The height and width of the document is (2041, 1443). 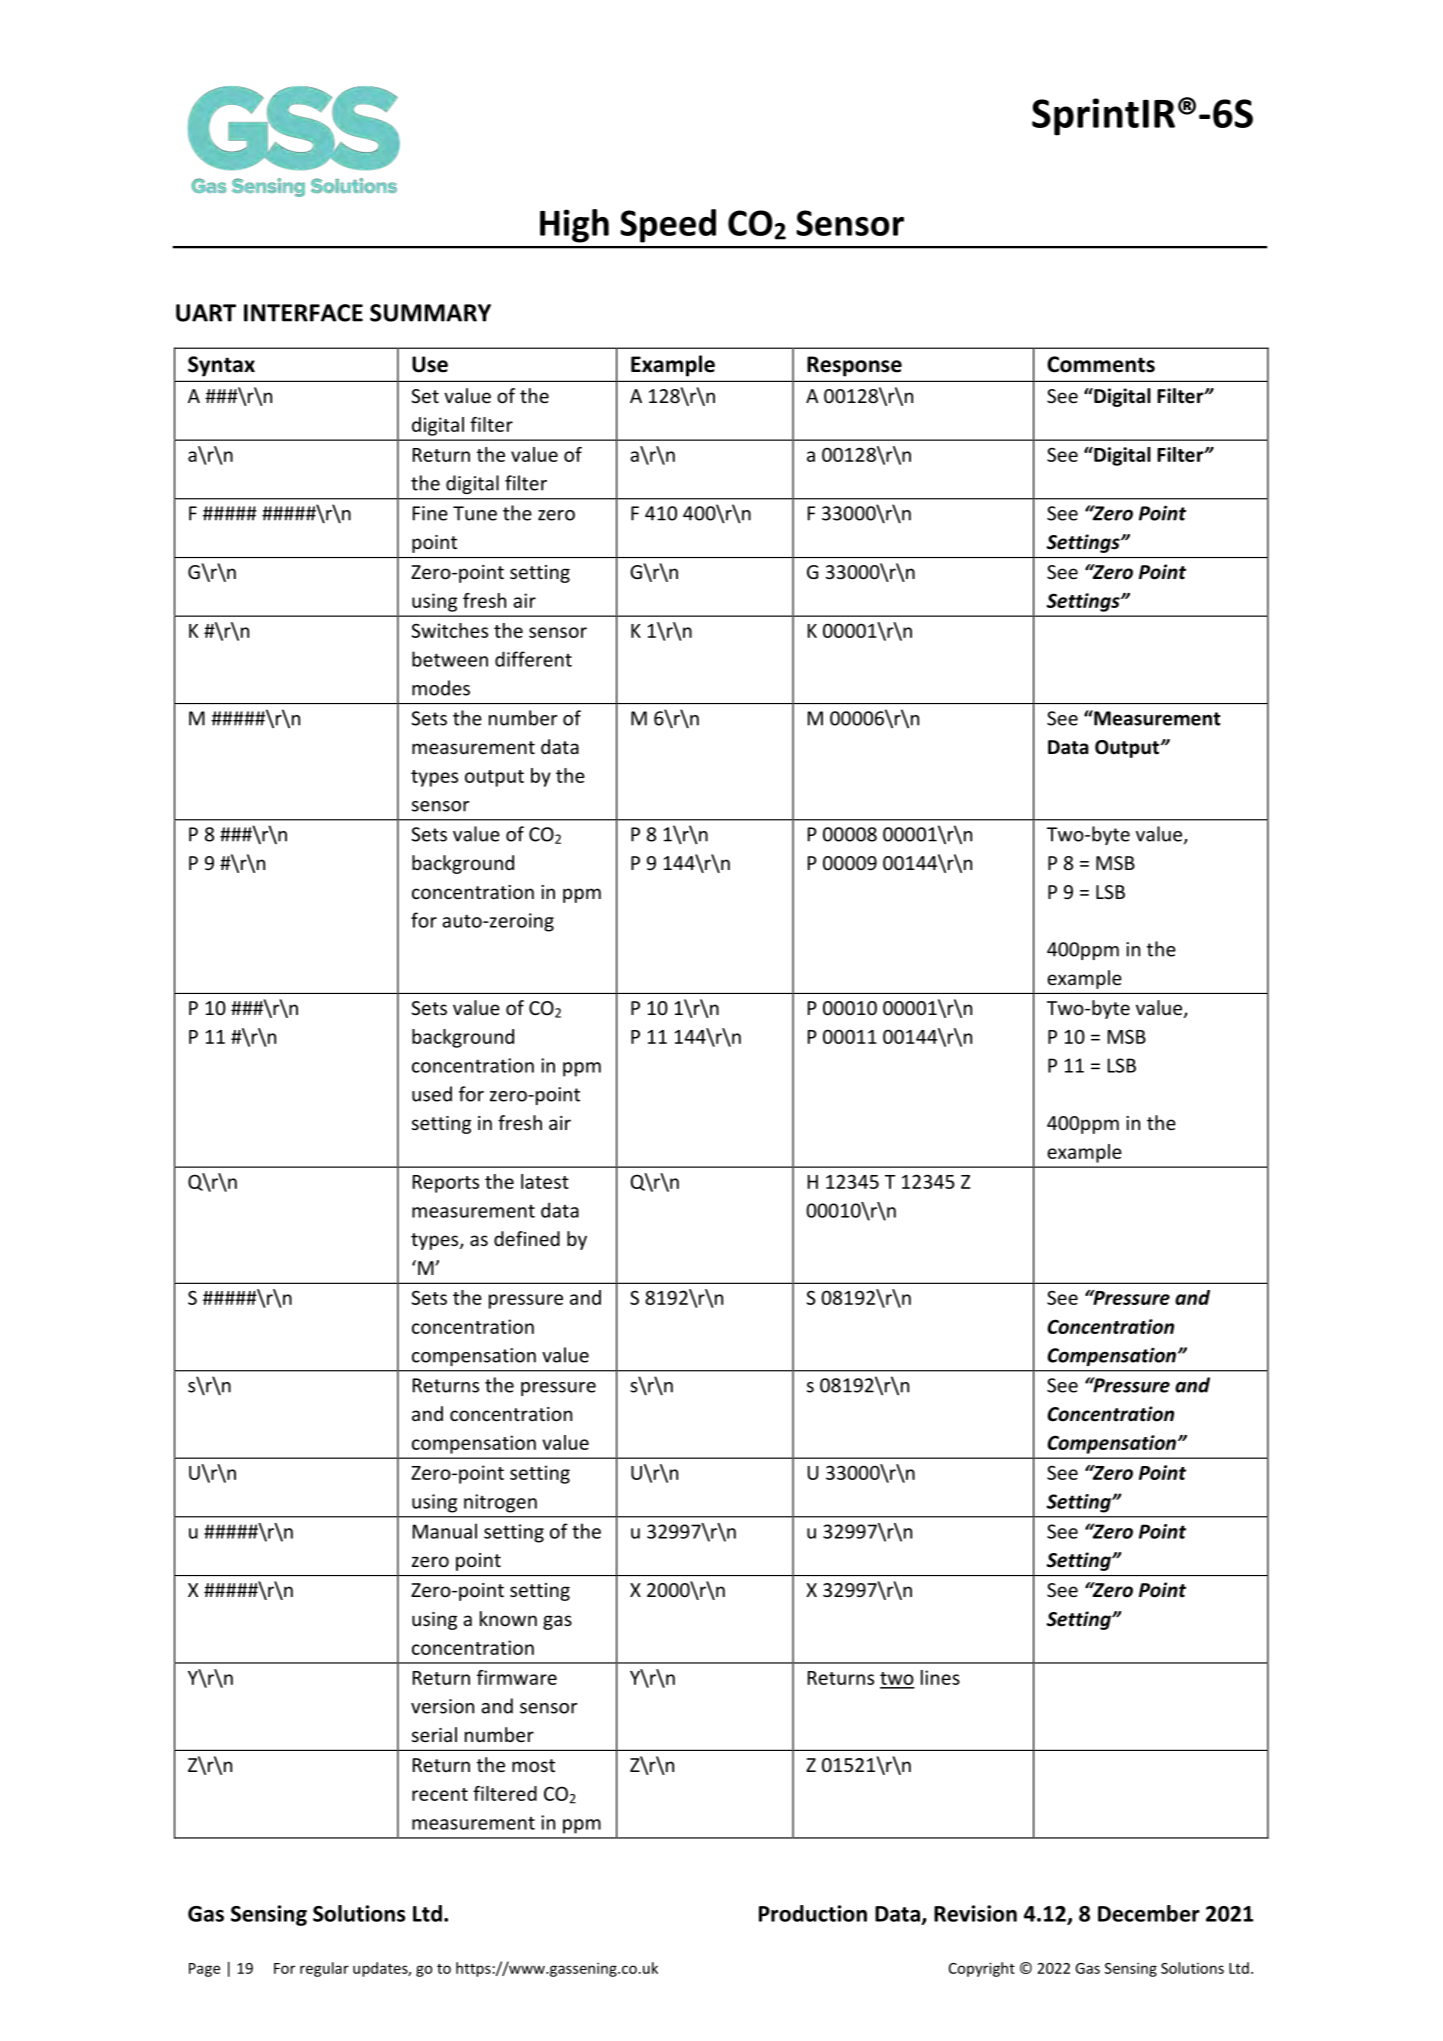 I want to click on Production, so click(x=813, y=1913).
